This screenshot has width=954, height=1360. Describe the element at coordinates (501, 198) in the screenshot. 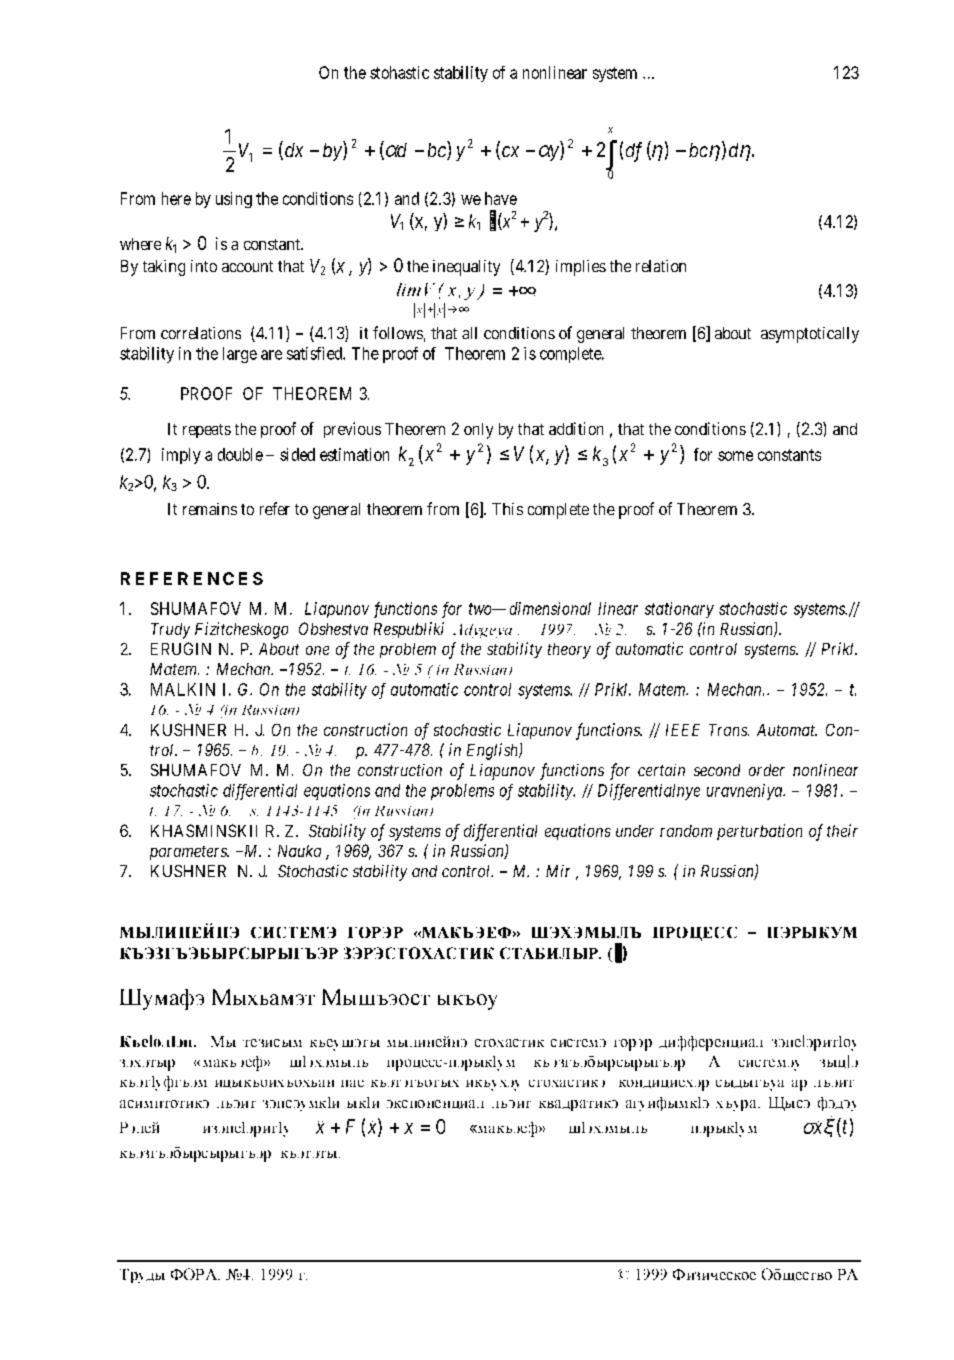

I see `have` at that location.
